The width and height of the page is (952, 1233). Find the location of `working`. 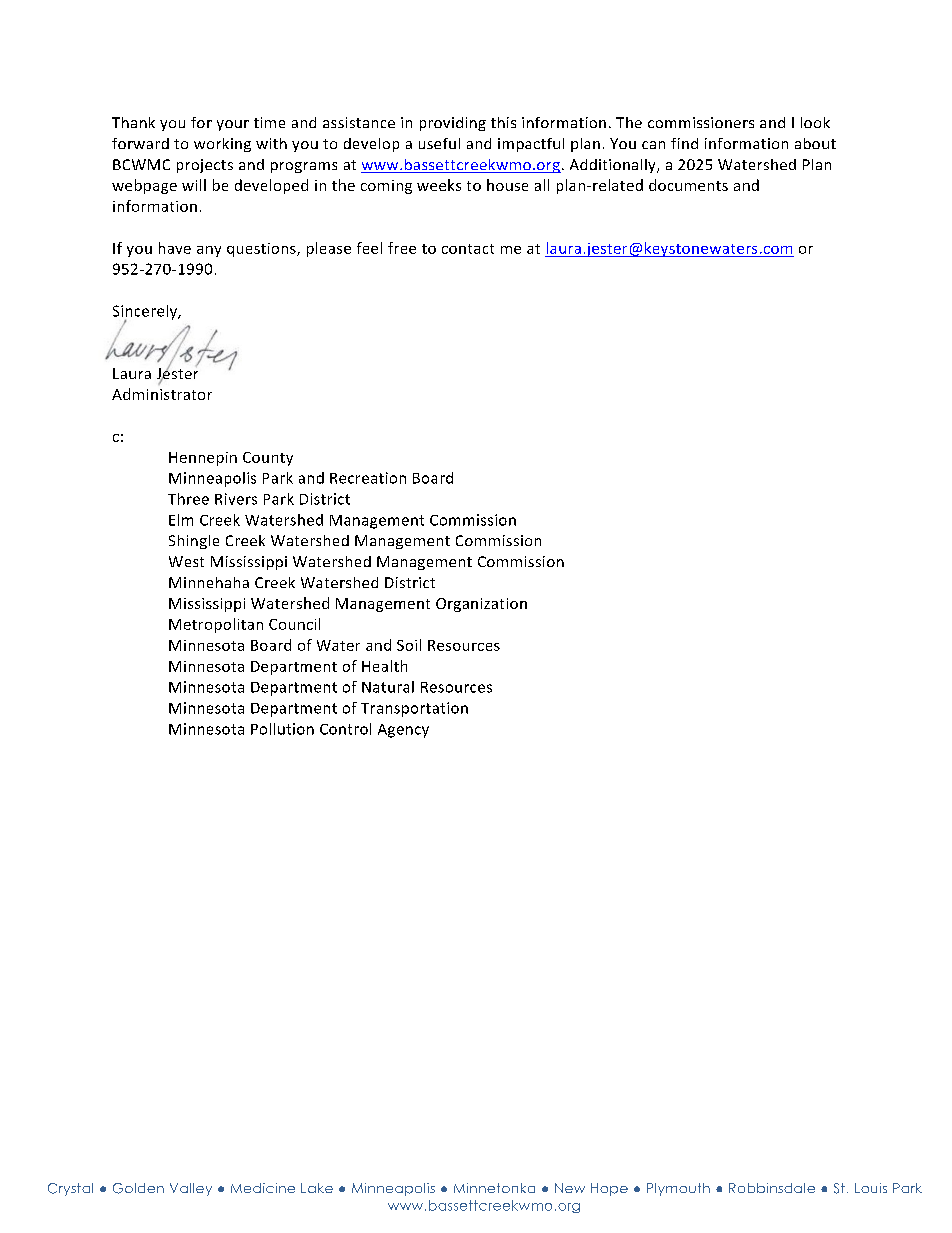

working is located at coordinates (222, 145).
